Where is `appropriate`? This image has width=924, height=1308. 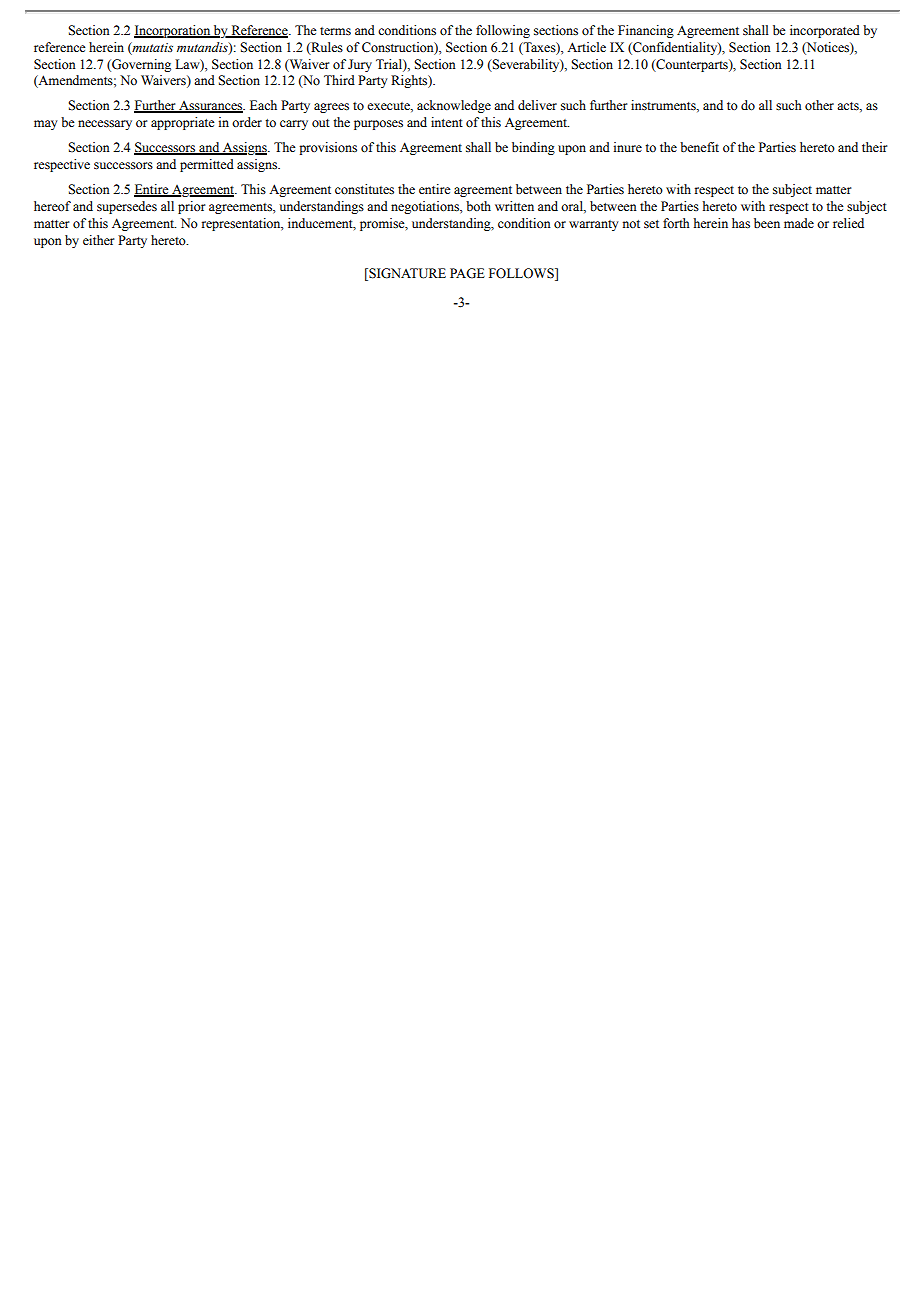 appropriate is located at coordinates (183, 123).
